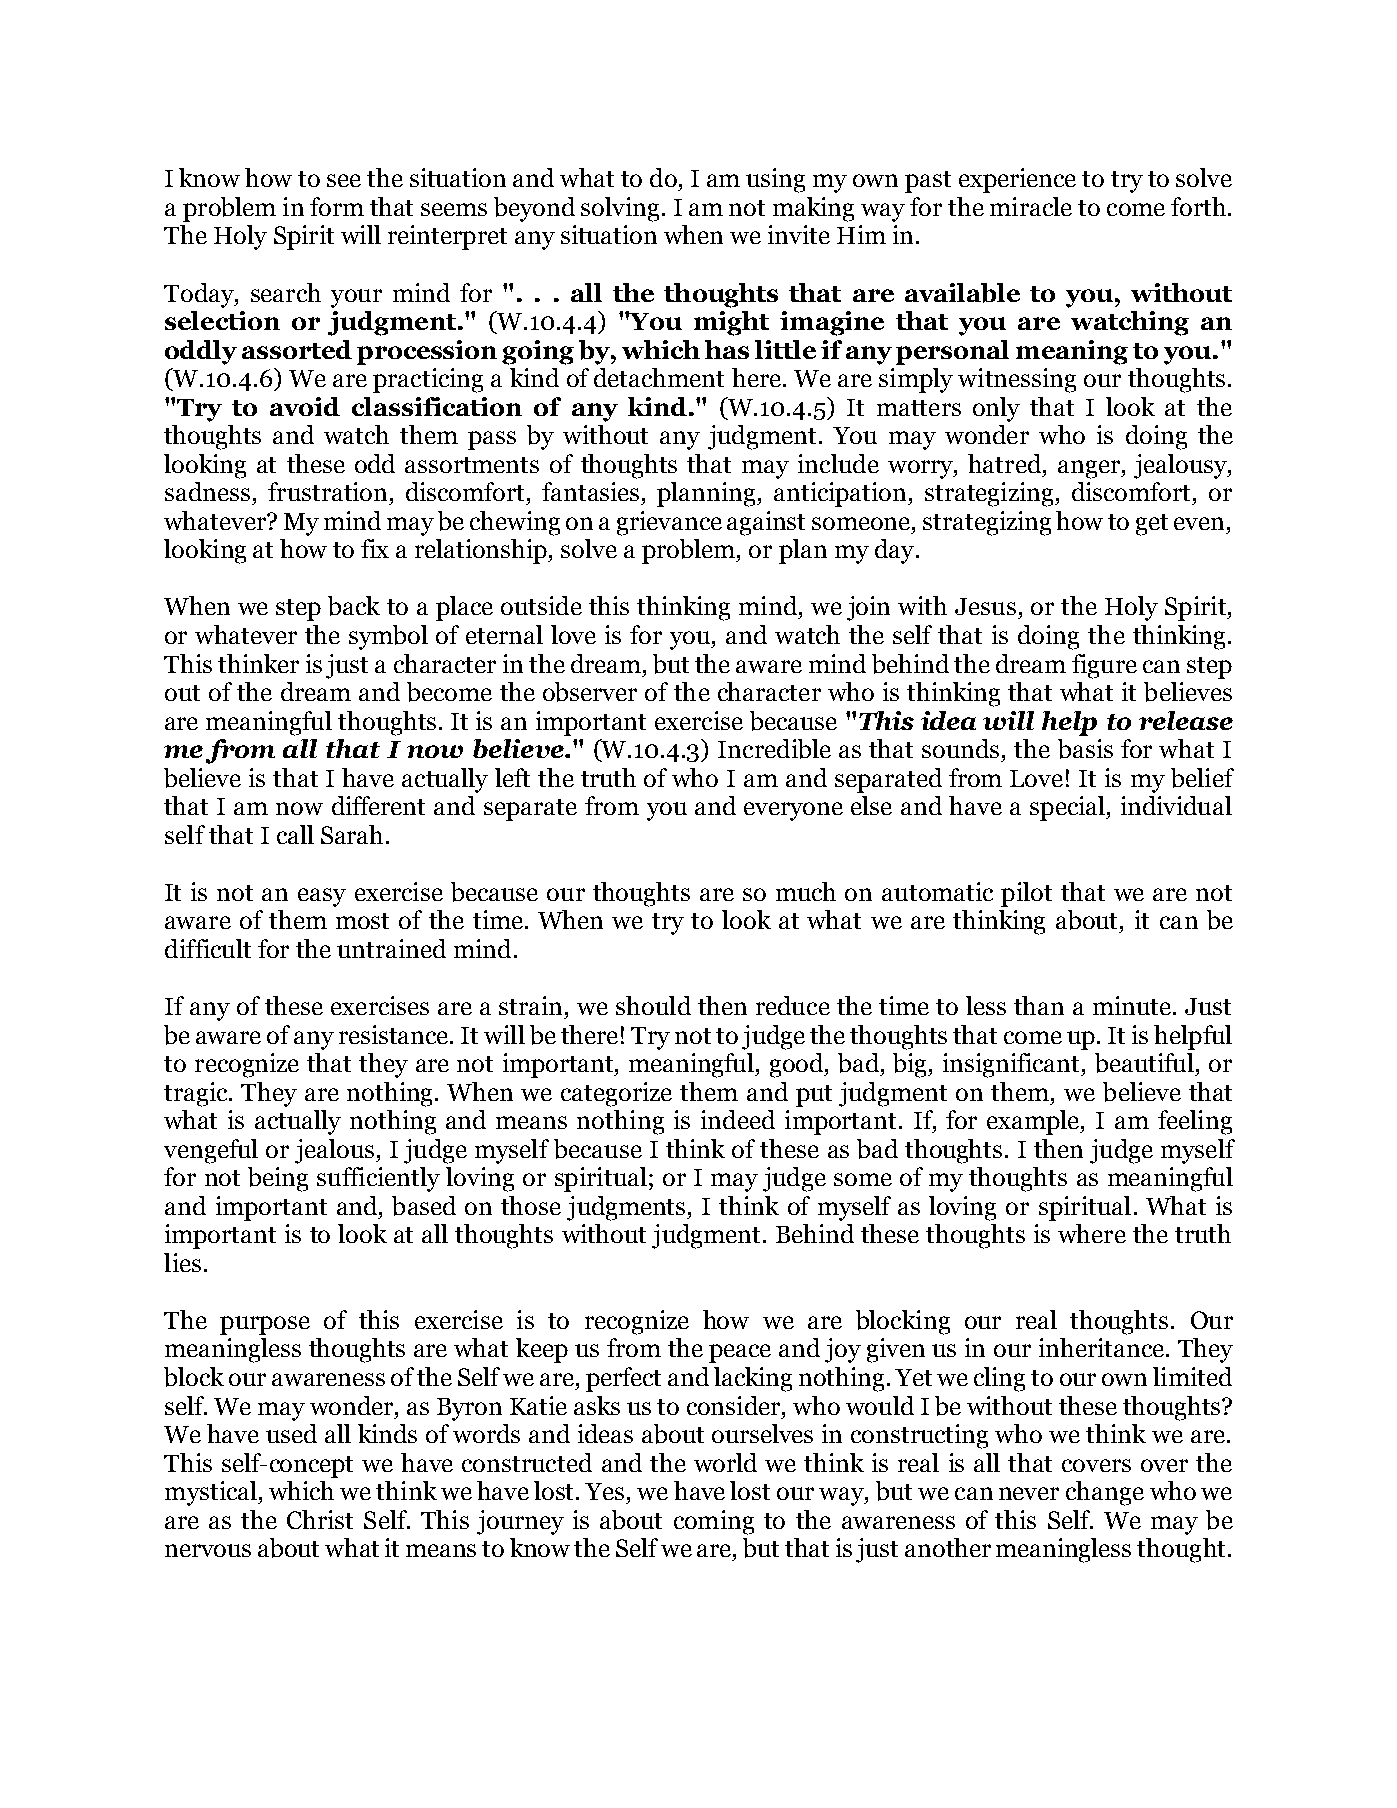 Image resolution: width=1397 pixels, height=1808 pixels. Describe the element at coordinates (1105, 1493) in the image. I see `change` at that location.
